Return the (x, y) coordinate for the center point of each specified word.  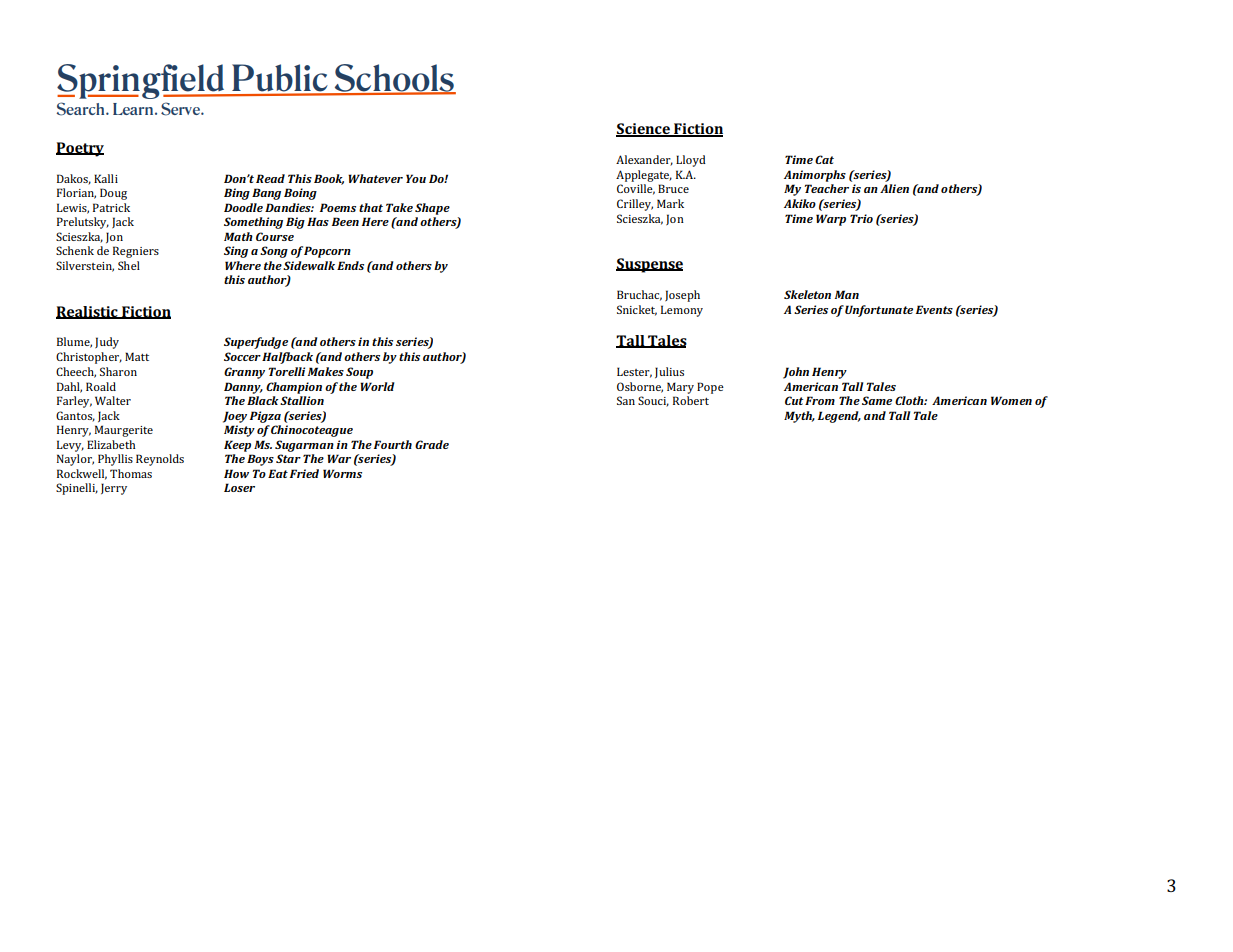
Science (644, 130)
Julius (669, 372)
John (796, 373)
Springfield (142, 81)
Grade (432, 444)
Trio (861, 218)
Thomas (131, 473)
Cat (824, 159)
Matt (137, 356)
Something (253, 223)
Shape (432, 209)
